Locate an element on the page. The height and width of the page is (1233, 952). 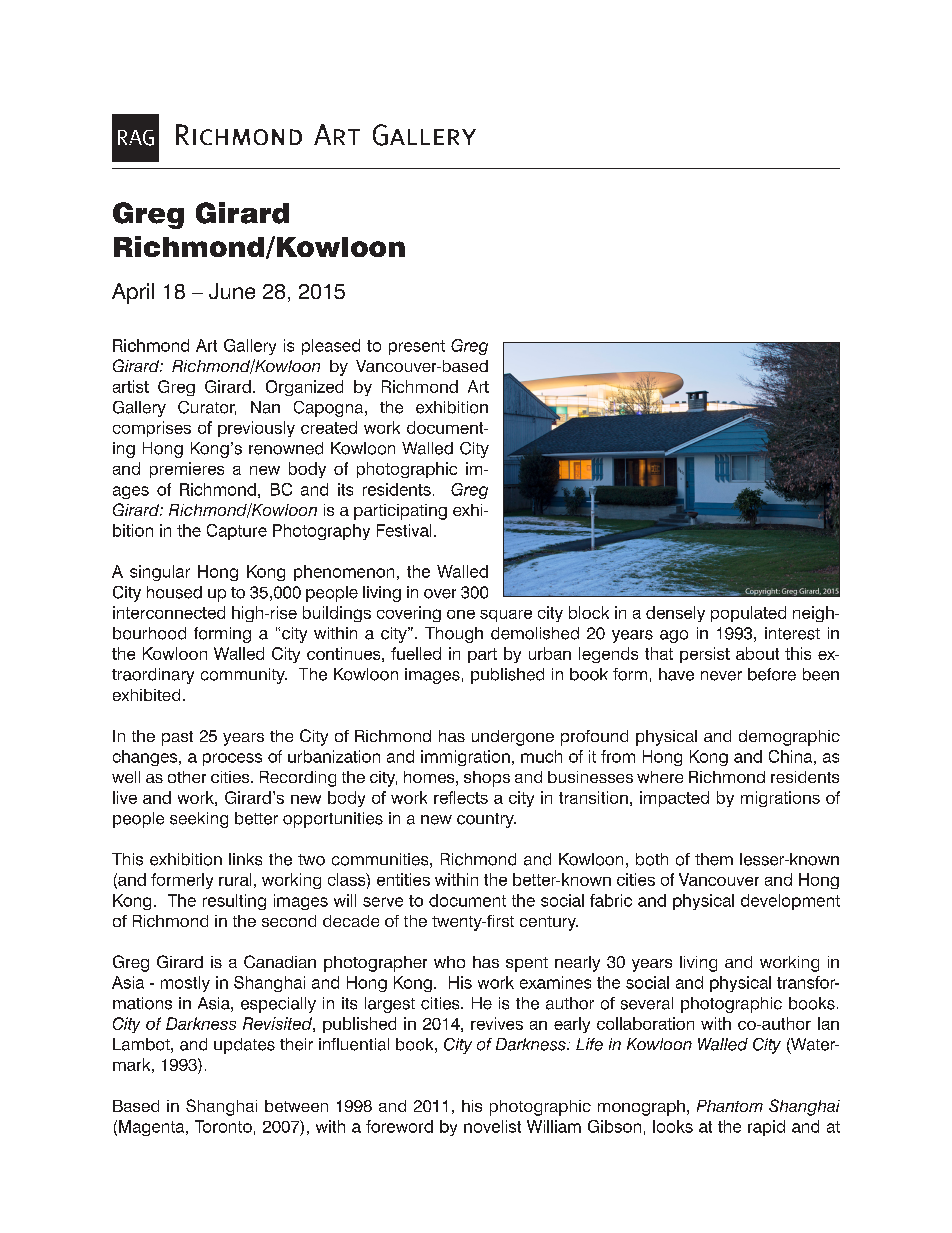
June is located at coordinates (232, 291).
